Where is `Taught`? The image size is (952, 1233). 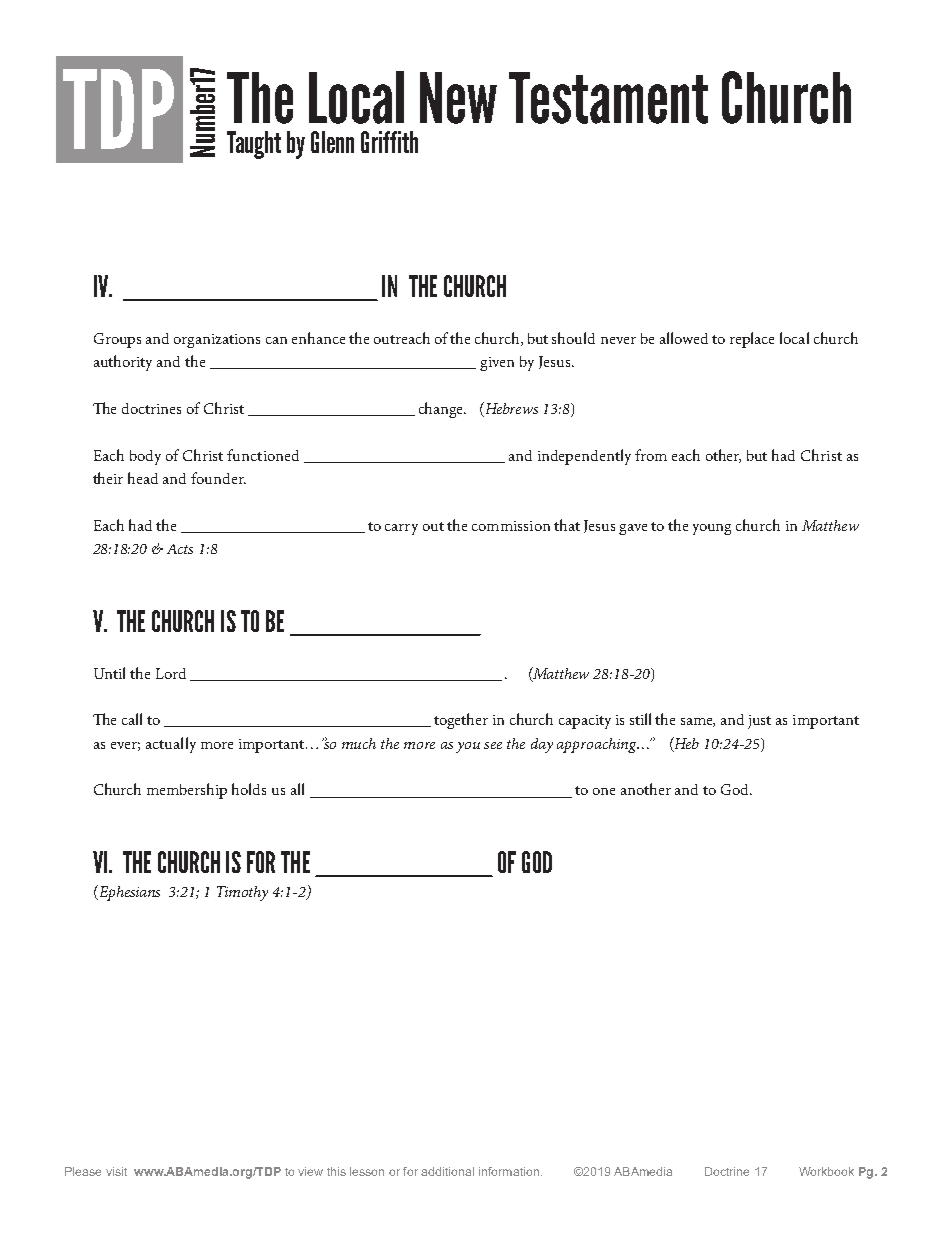 Taught is located at coordinates (254, 145).
